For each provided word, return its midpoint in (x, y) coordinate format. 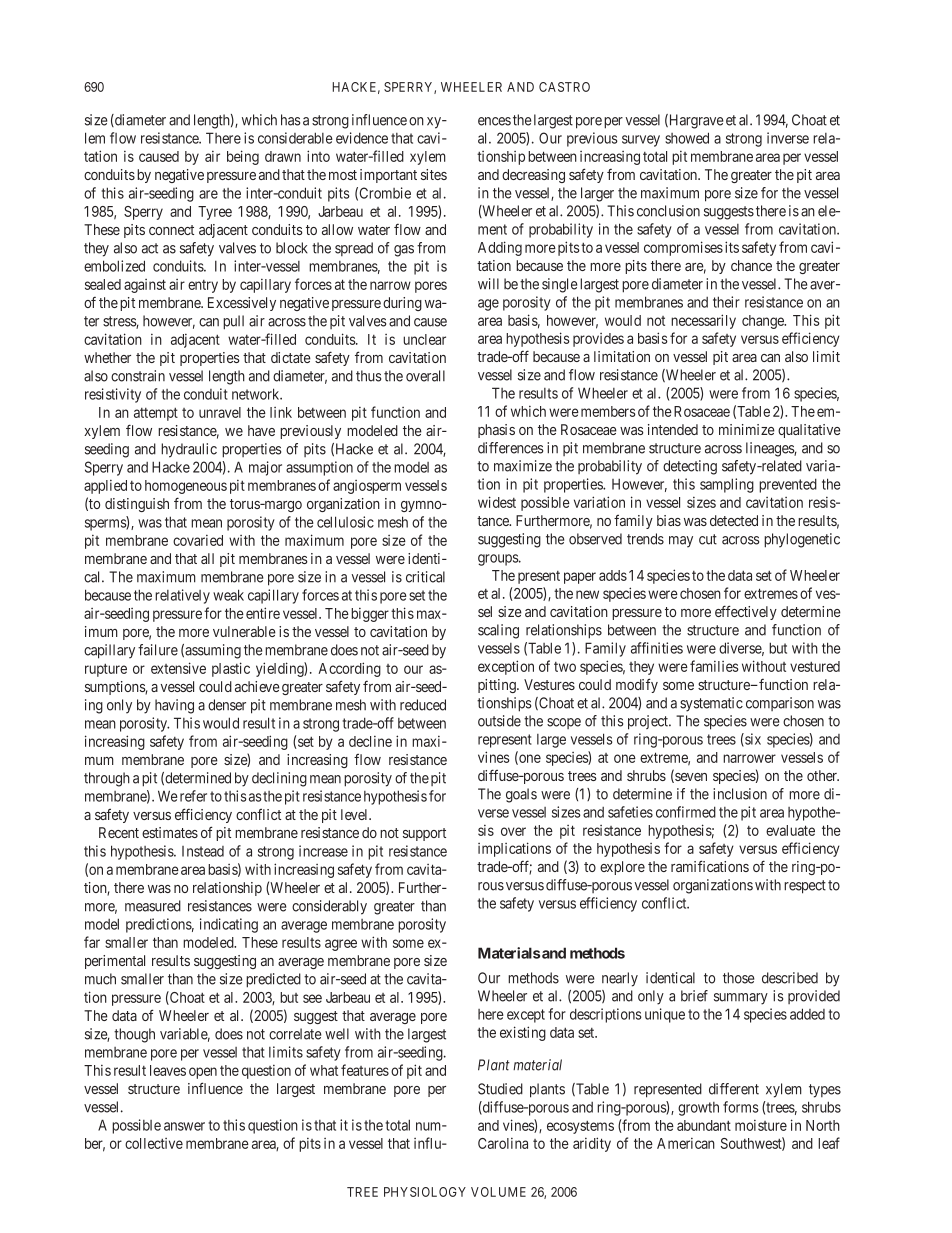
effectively (746, 612)
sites (434, 174)
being (243, 157)
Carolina (503, 1143)
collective (154, 1143)
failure (158, 650)
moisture (761, 1125)
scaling (498, 631)
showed (687, 138)
